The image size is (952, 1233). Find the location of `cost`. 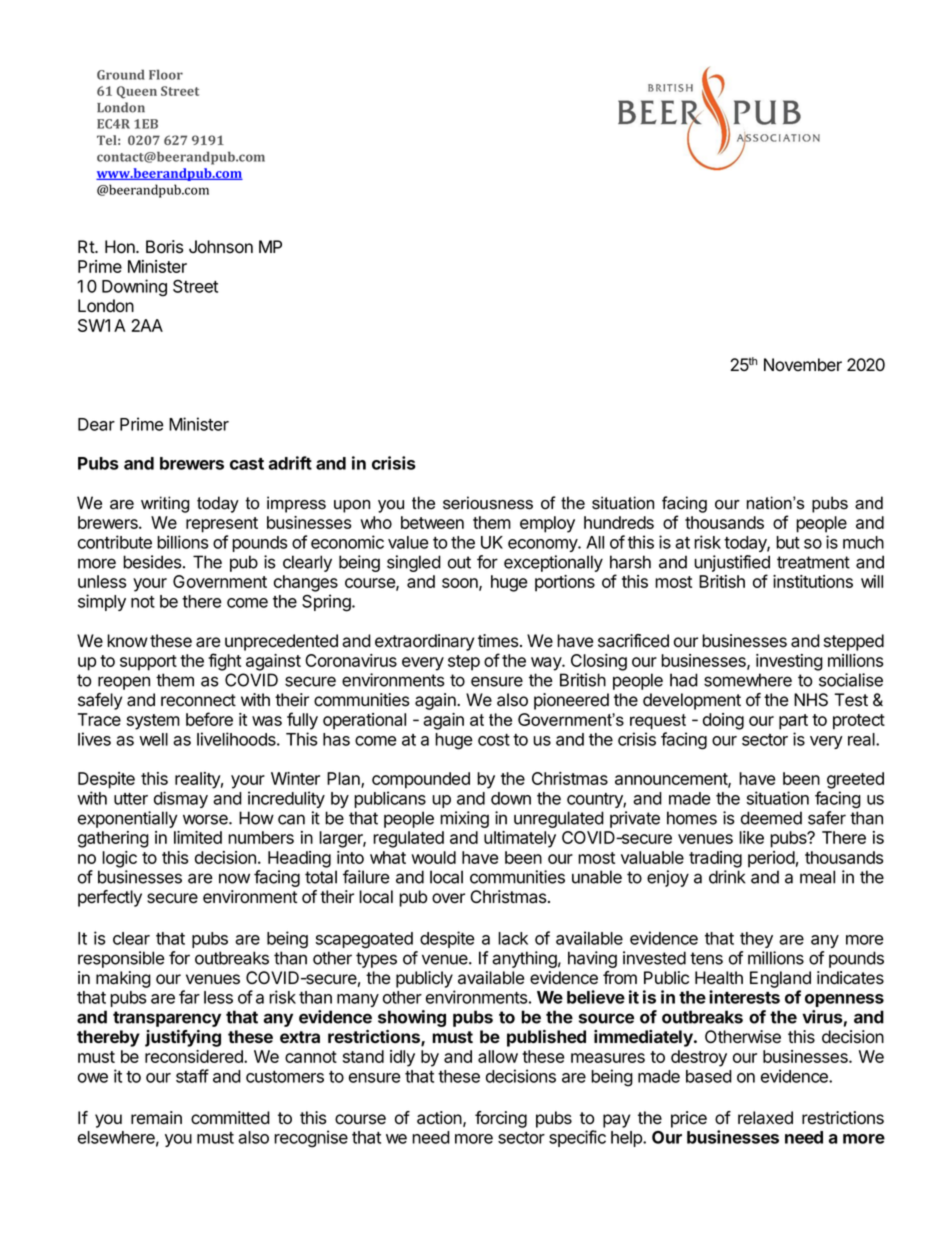

cost is located at coordinates (494, 740).
